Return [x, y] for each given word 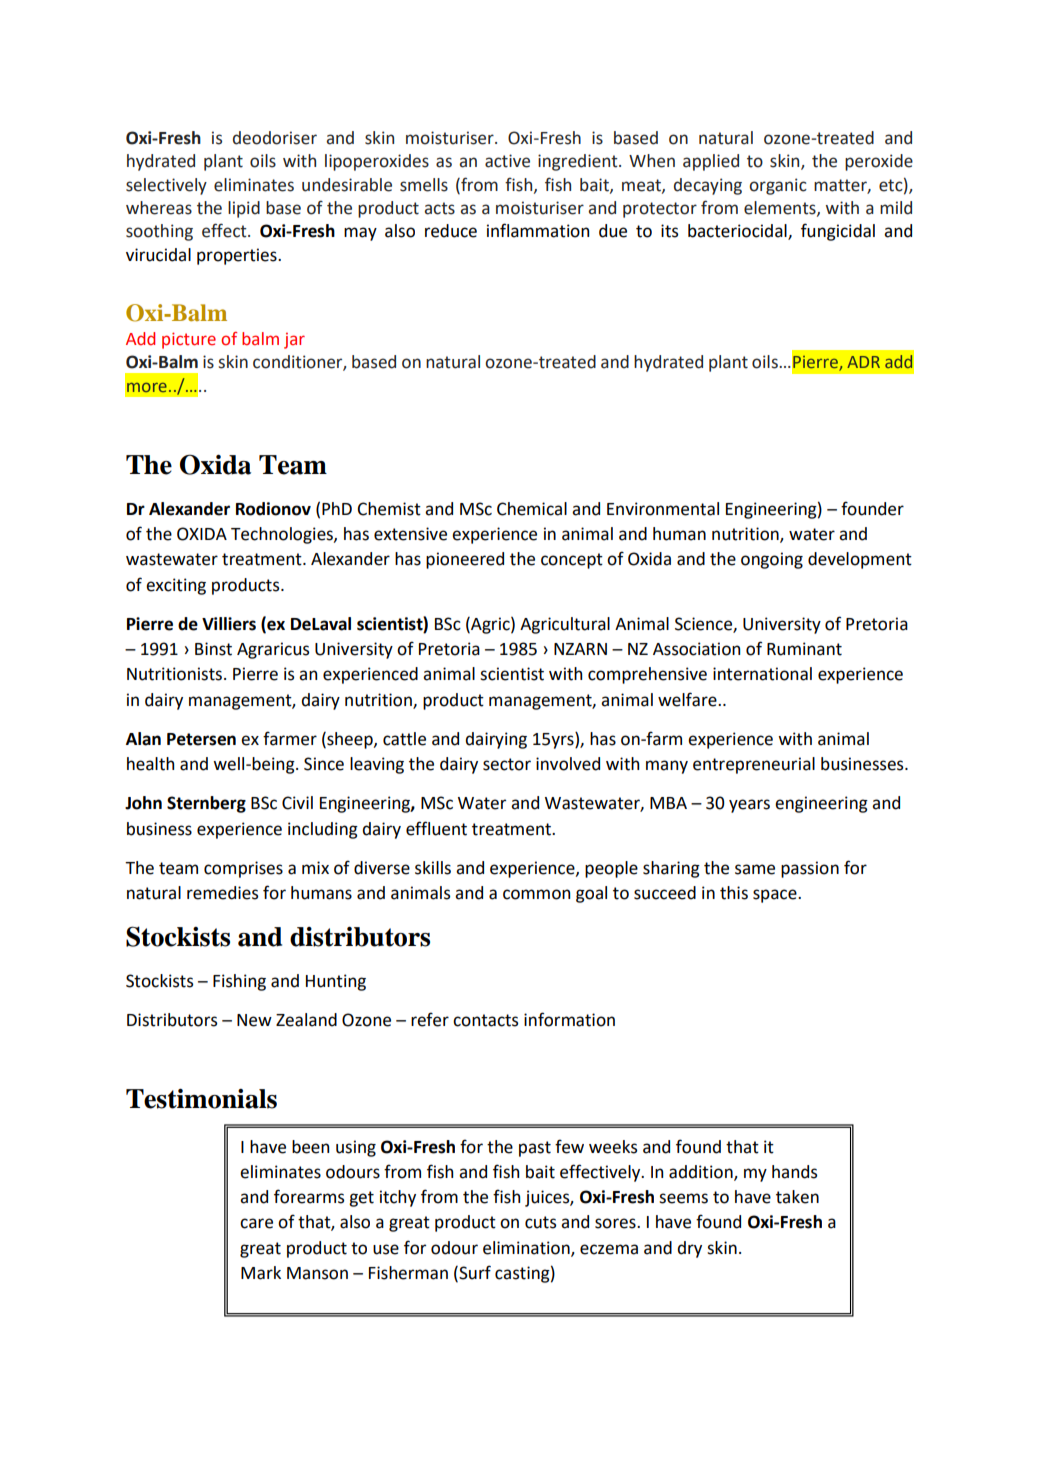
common [536, 894]
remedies [222, 893]
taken [797, 1197]
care [256, 1223]
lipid [244, 209]
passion [810, 869]
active [507, 161]
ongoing [772, 560]
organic [778, 186]
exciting [176, 586]
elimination [527, 1248]
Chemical [532, 509]
